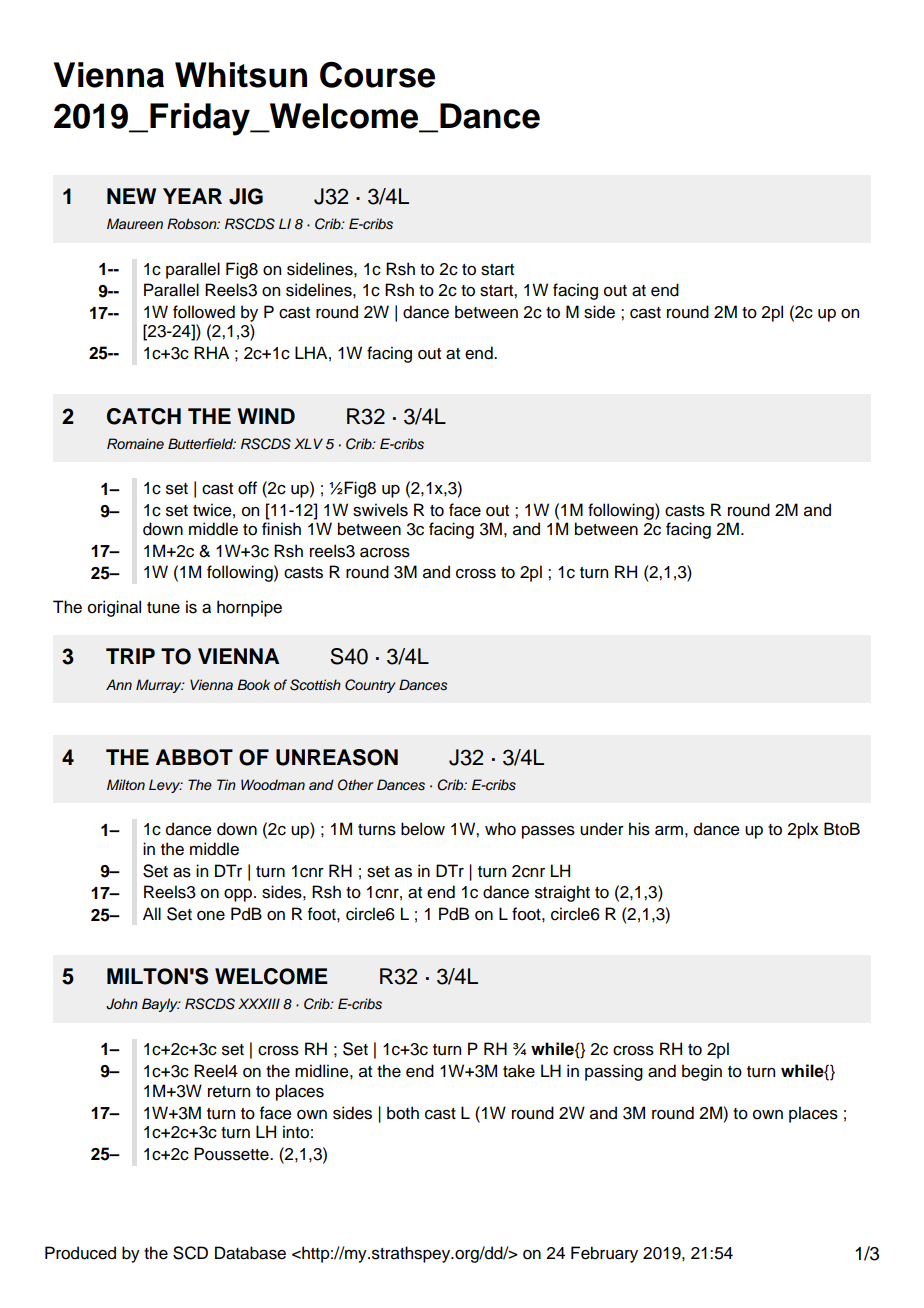  What do you see at coordinates (403, 1113) in the screenshot?
I see `both` at bounding box center [403, 1113].
